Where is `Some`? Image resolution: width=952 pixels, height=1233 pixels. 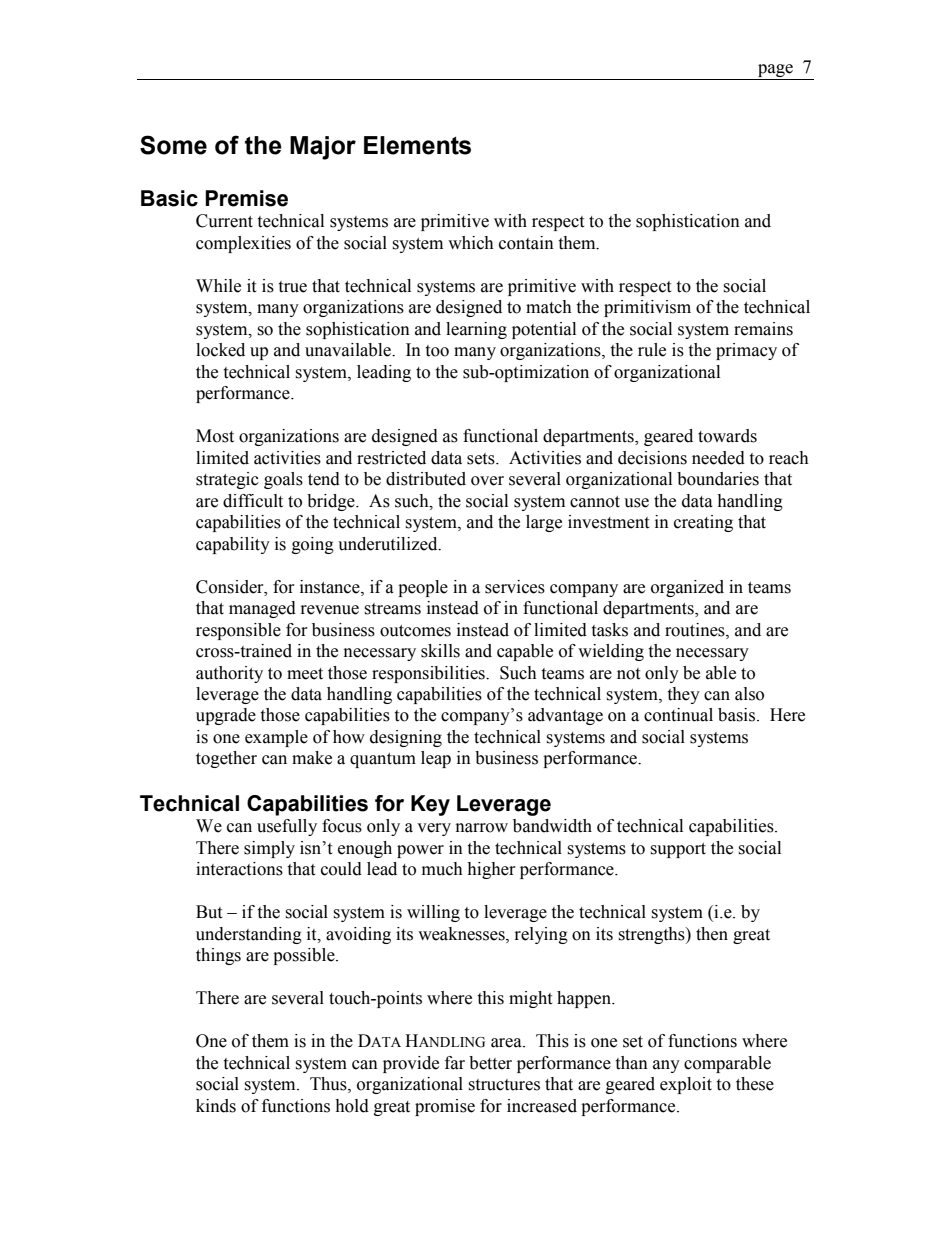
Some is located at coordinates (173, 145).
